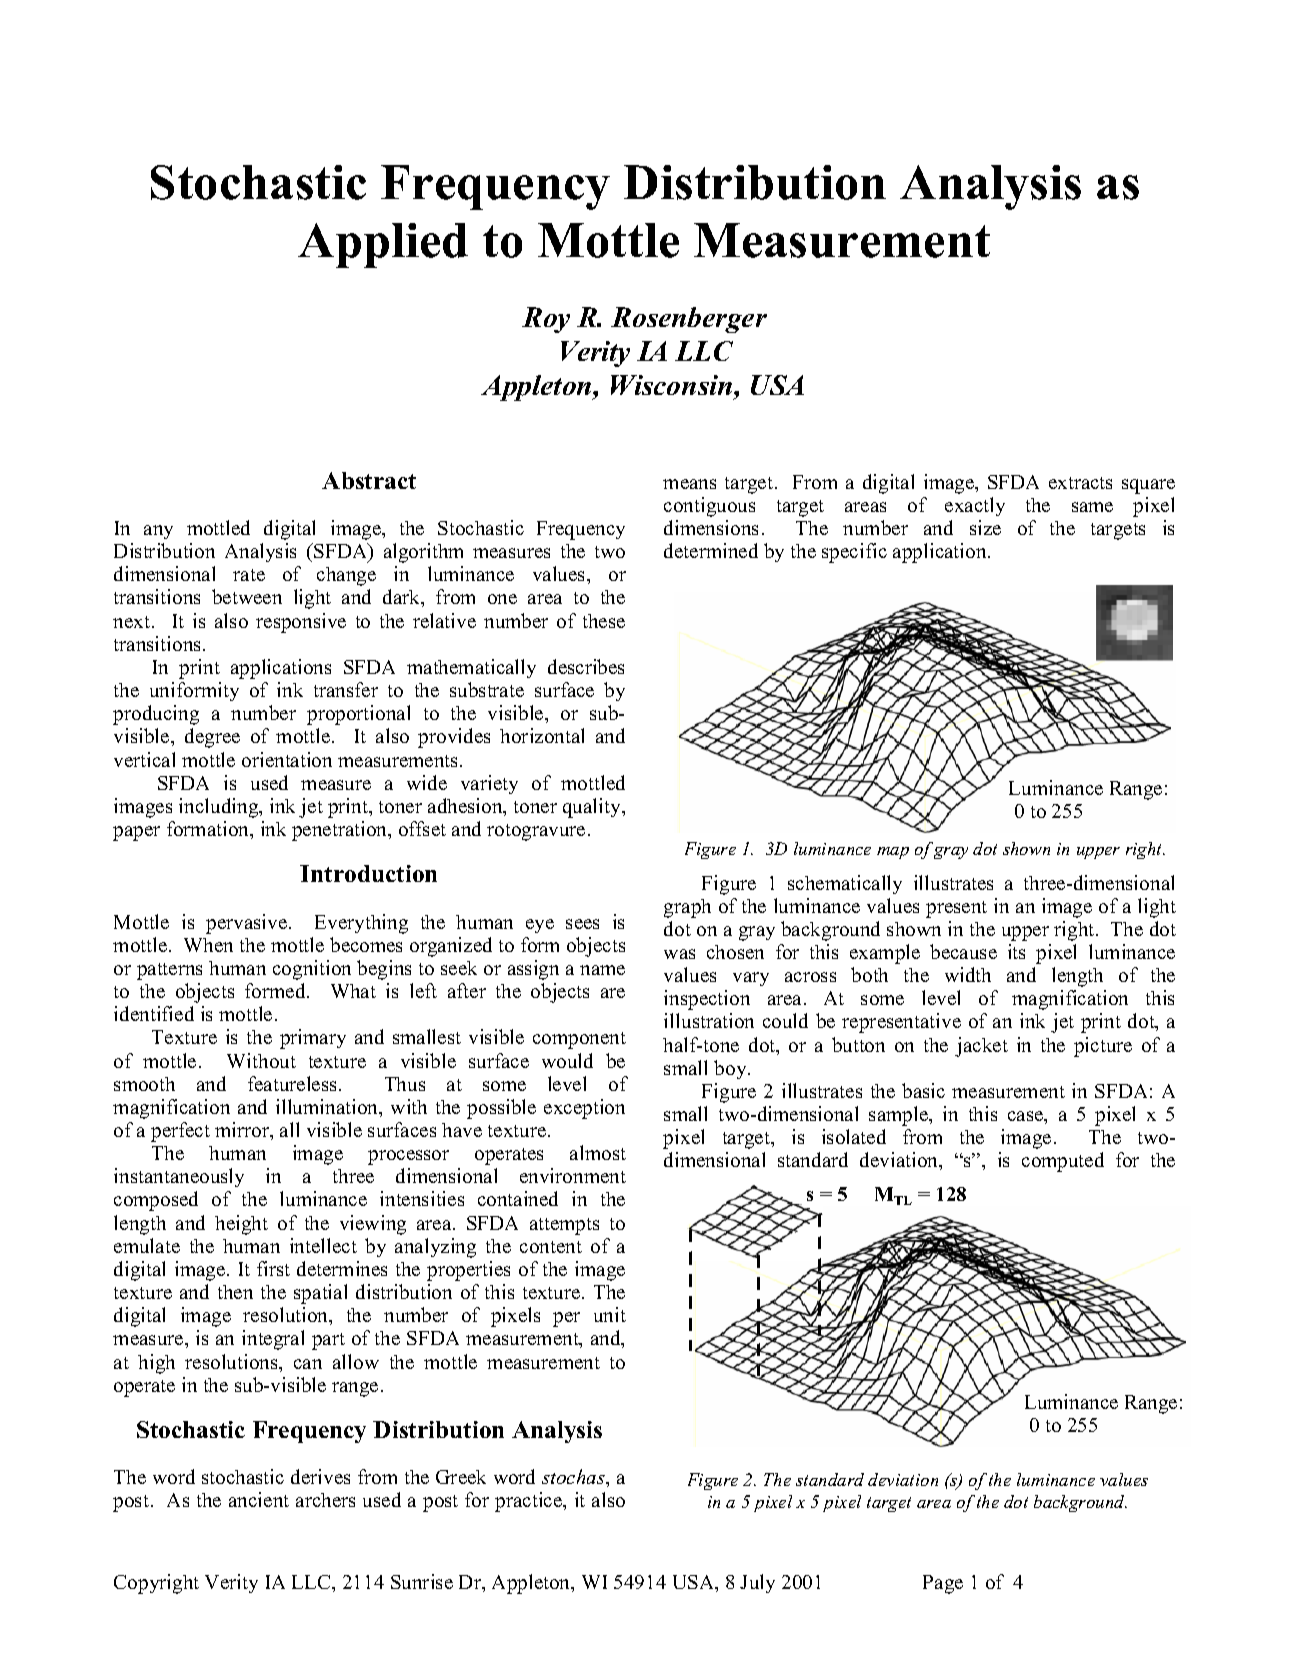 Image resolution: width=1290 pixels, height=1670 pixels. I want to click on pervasive, so click(246, 924).
